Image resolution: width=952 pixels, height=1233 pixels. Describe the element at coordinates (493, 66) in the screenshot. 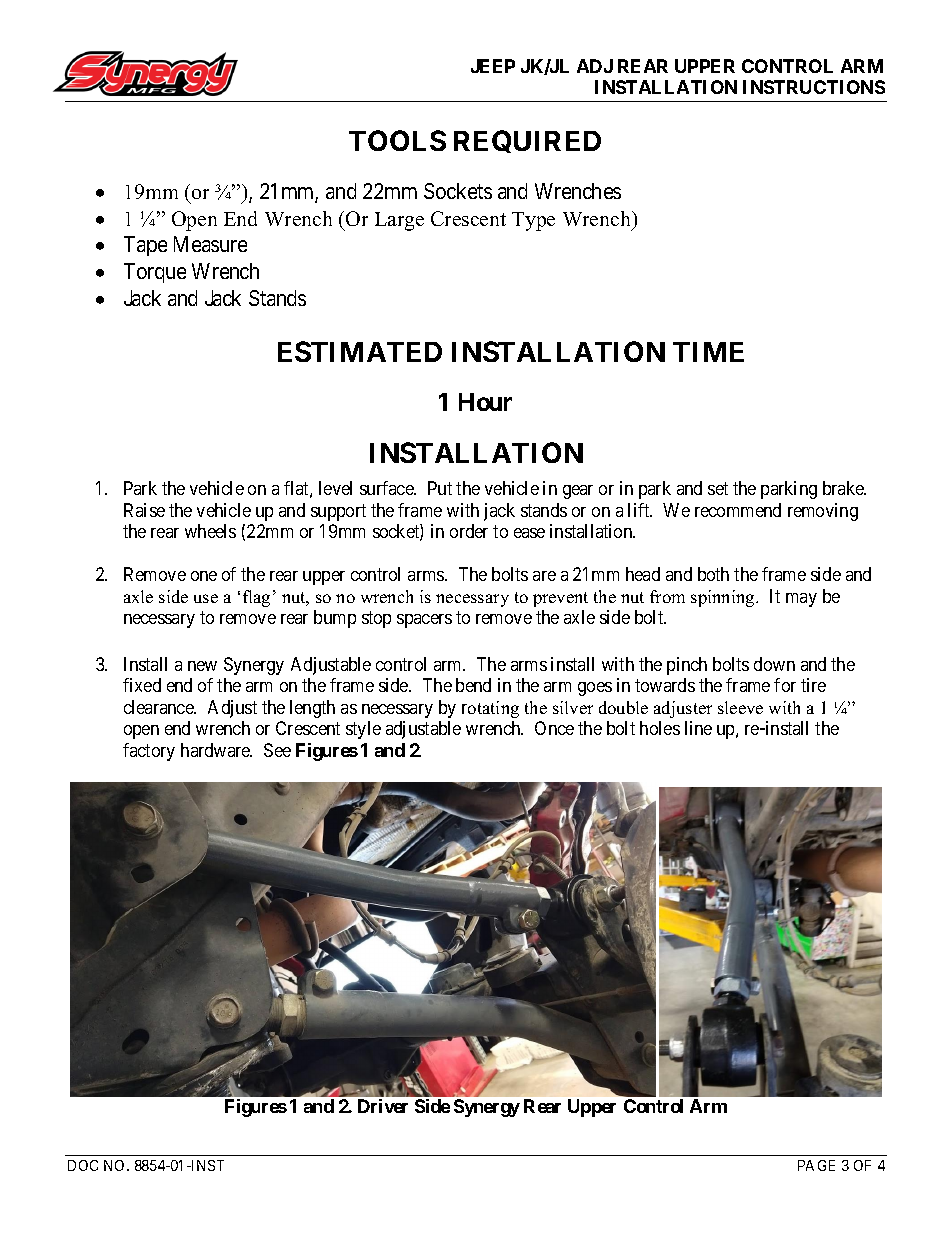

I see `JEEP` at that location.
